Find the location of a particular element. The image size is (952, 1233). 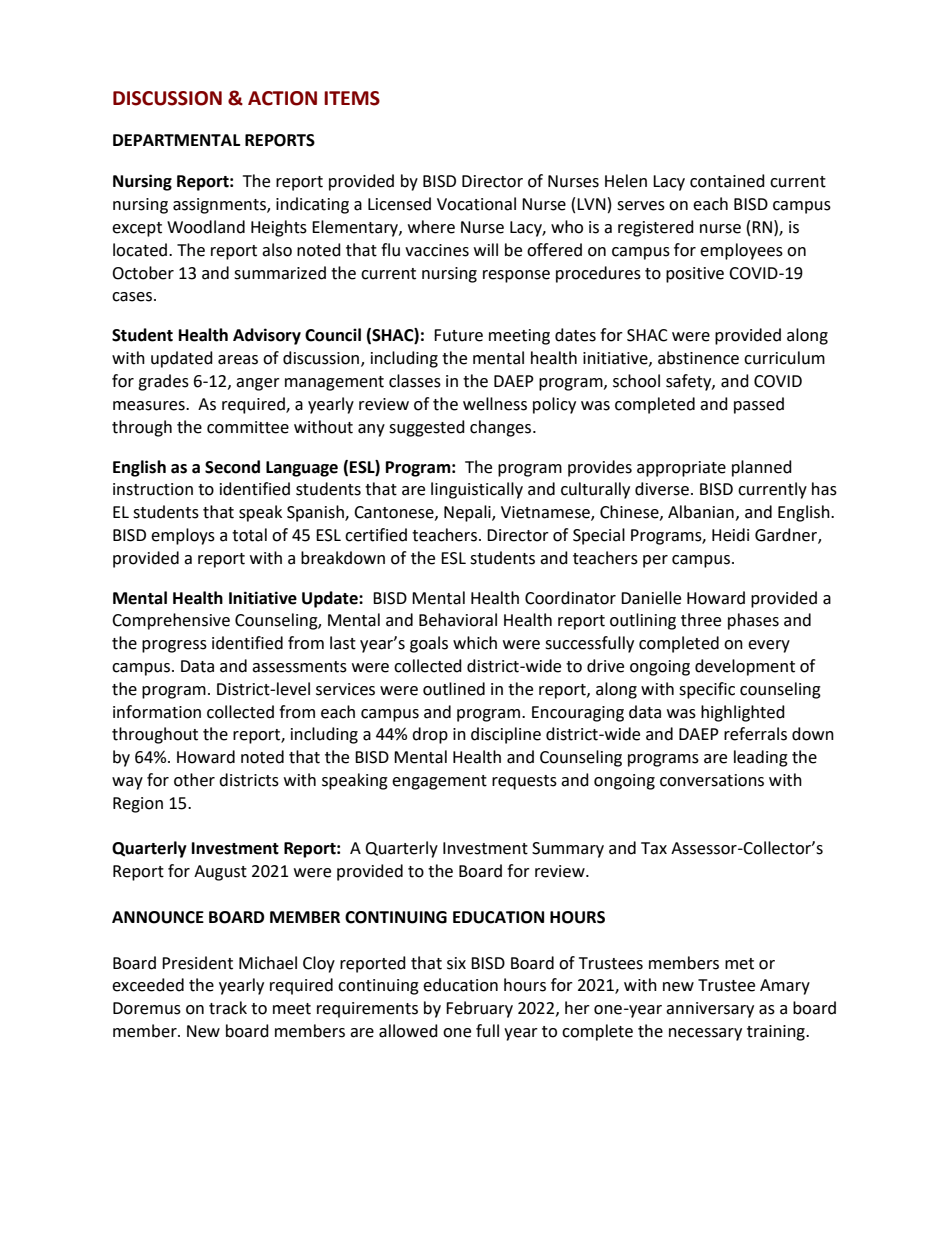

track is located at coordinates (228, 1008).
